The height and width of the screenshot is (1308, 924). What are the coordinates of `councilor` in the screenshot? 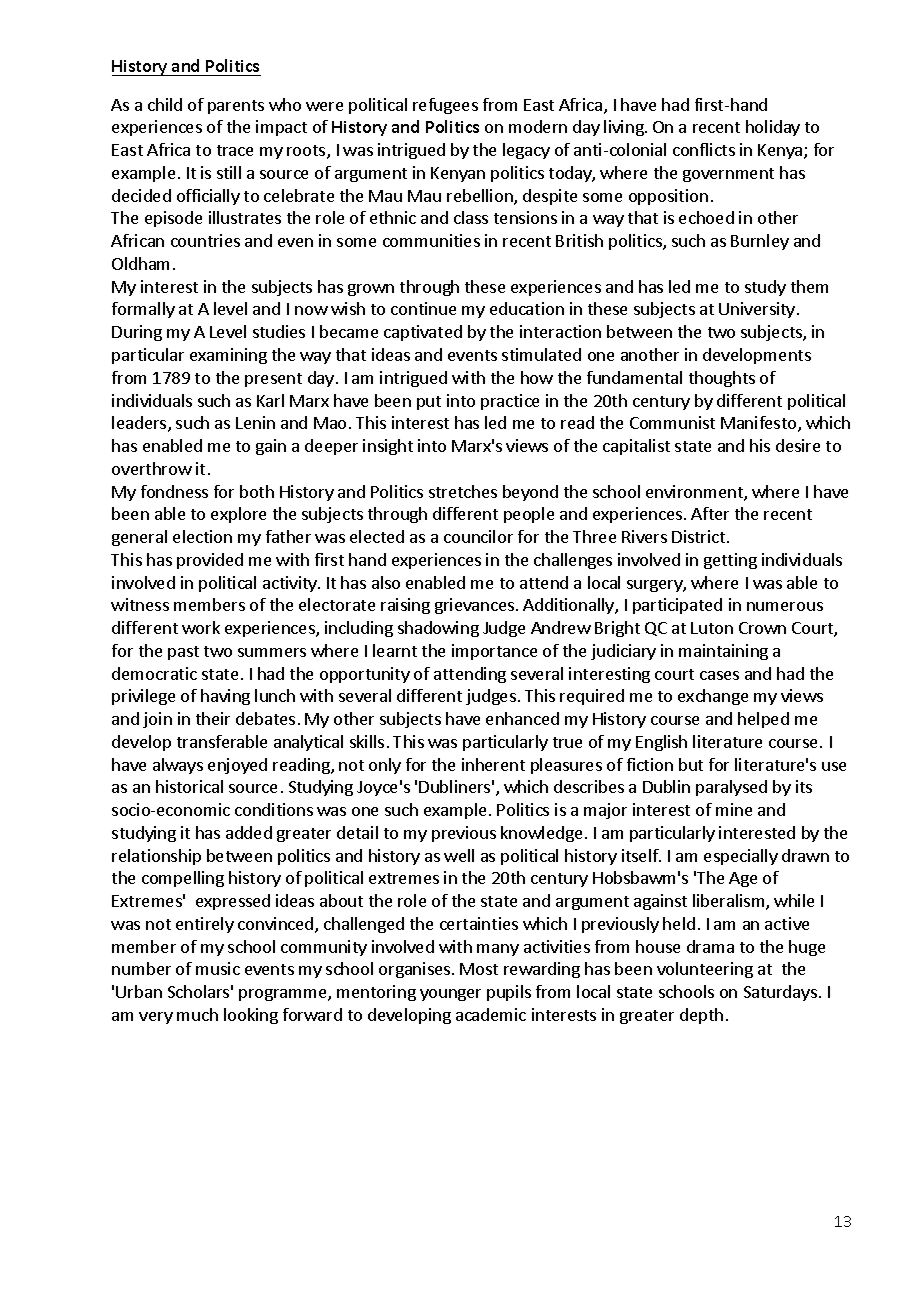 It's located at (478, 536).
